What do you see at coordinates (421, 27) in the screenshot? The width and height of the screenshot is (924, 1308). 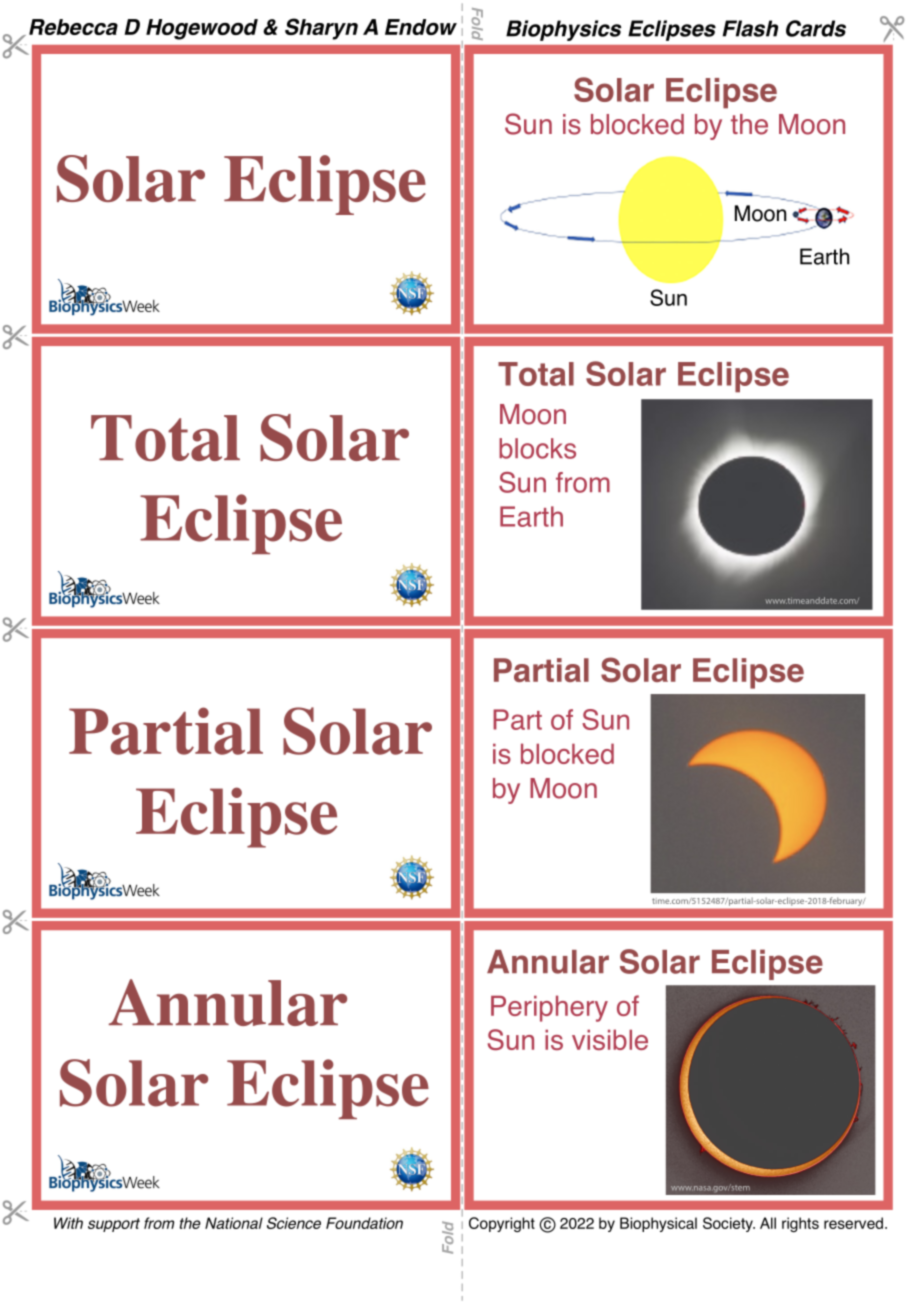 I see `Endow` at bounding box center [421, 27].
